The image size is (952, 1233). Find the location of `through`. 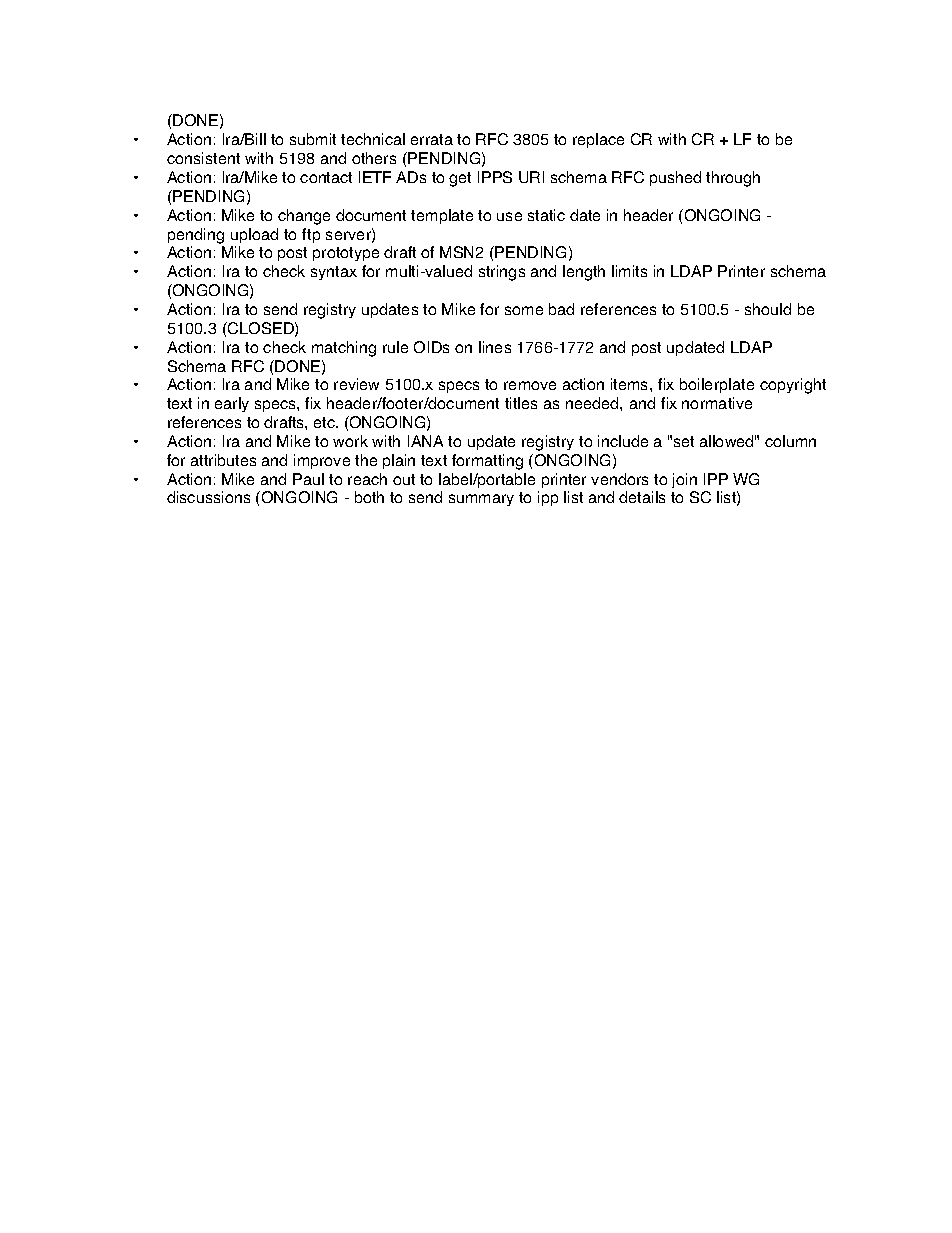

through is located at coordinates (733, 179).
